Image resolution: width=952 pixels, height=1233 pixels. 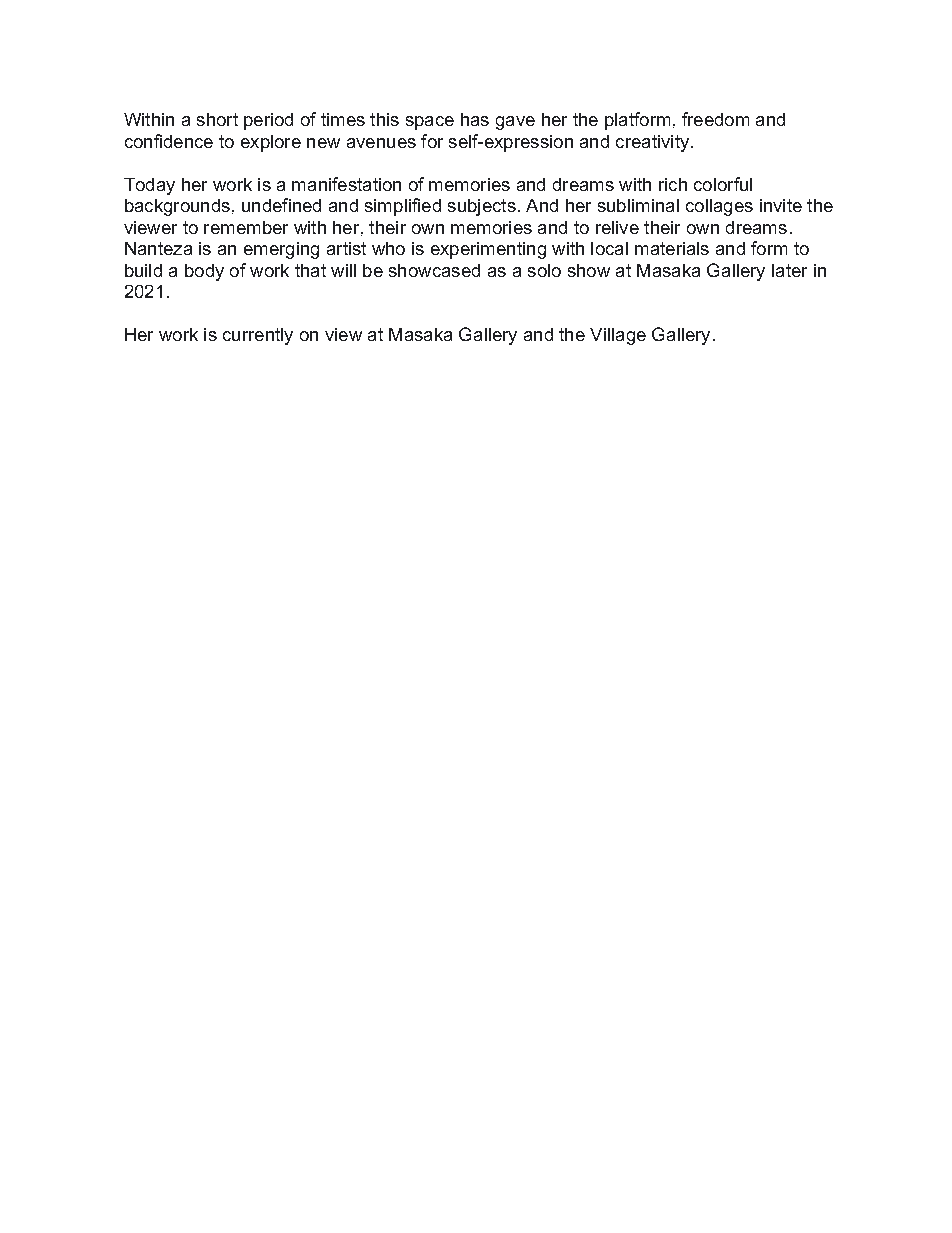 I want to click on Today, so click(x=149, y=186).
